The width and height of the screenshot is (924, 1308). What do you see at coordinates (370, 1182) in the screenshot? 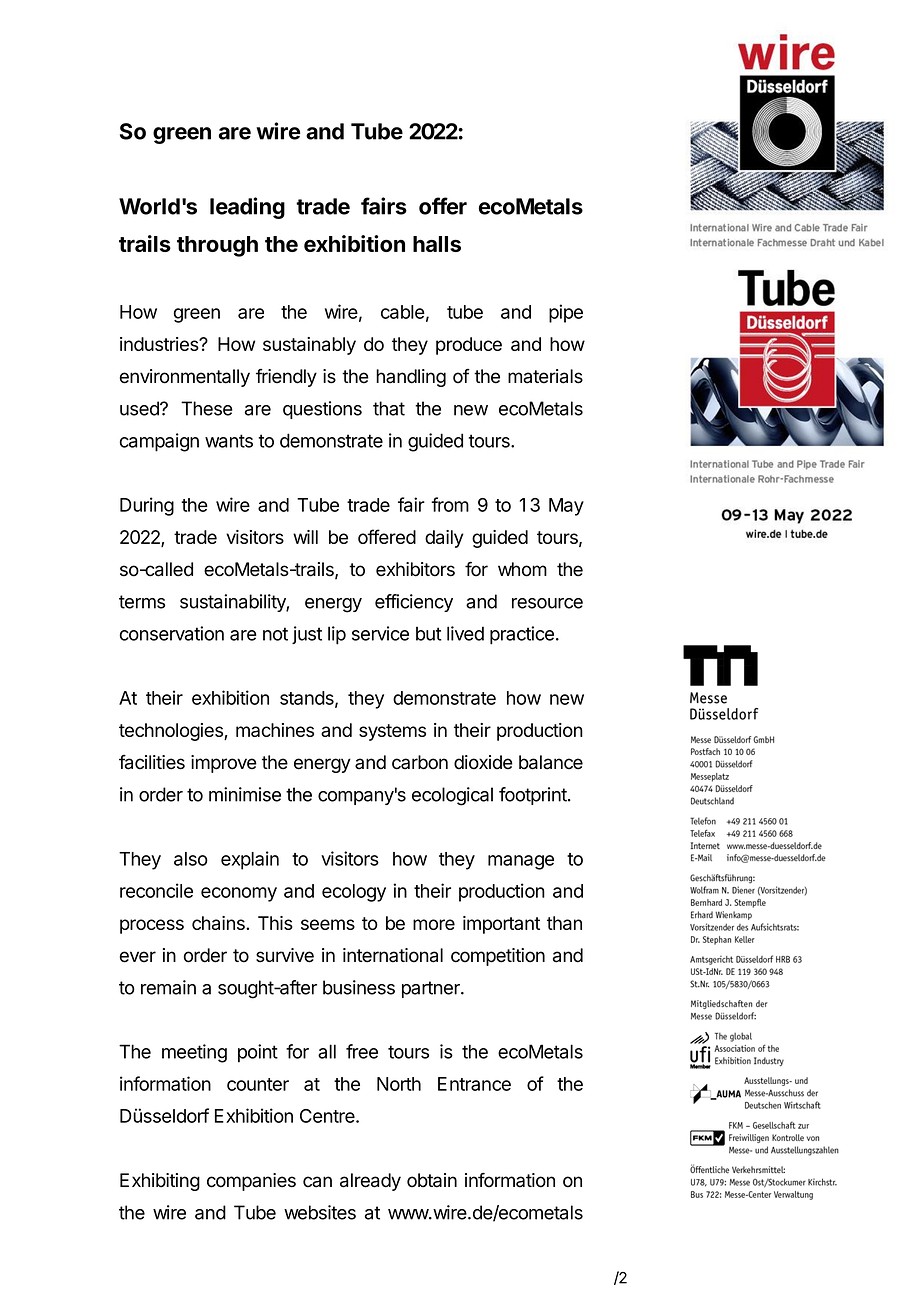
I see `already` at bounding box center [370, 1182].
